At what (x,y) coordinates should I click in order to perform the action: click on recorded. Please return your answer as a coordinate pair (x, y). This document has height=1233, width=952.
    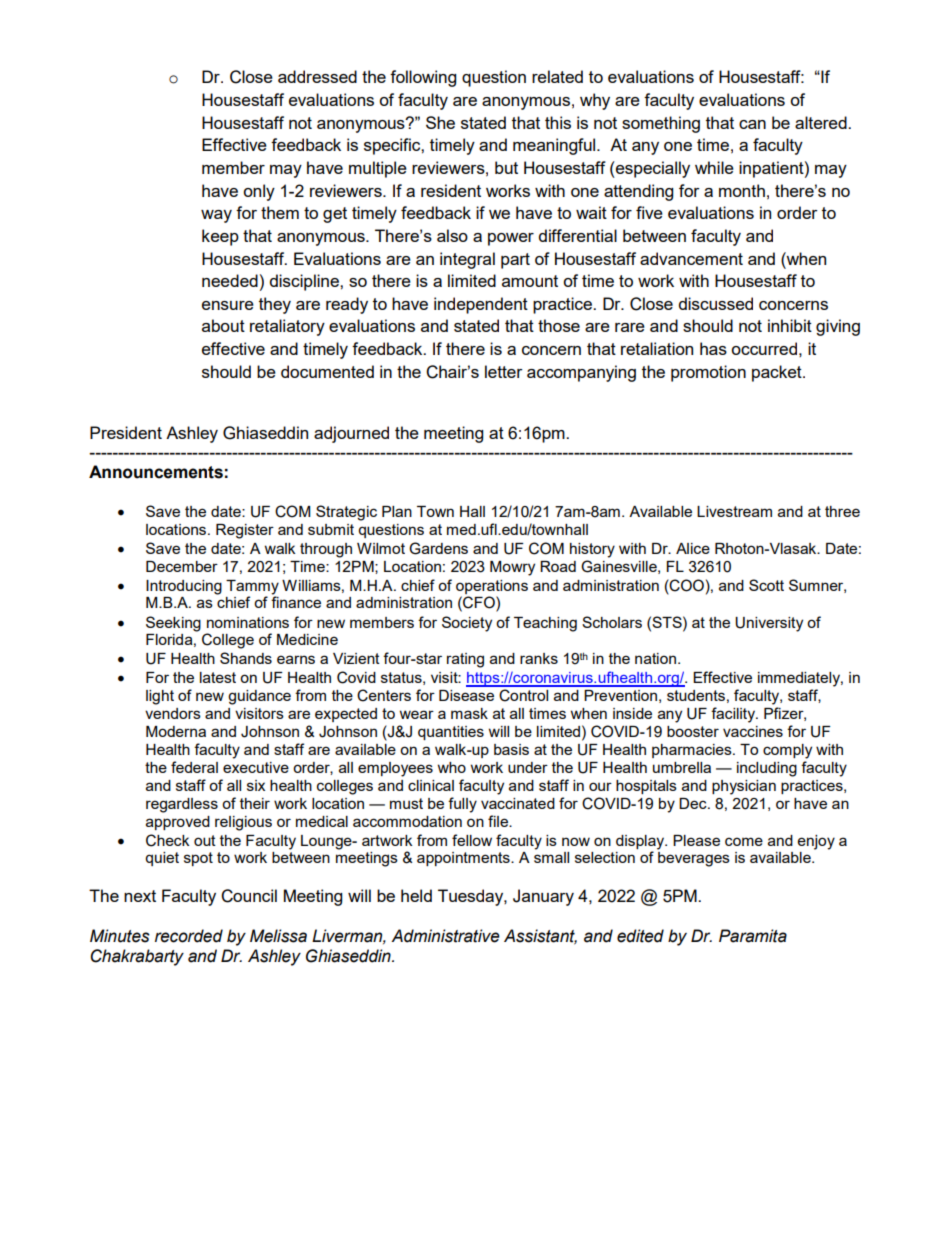
    Looking at the image, I should click on (189, 936).
